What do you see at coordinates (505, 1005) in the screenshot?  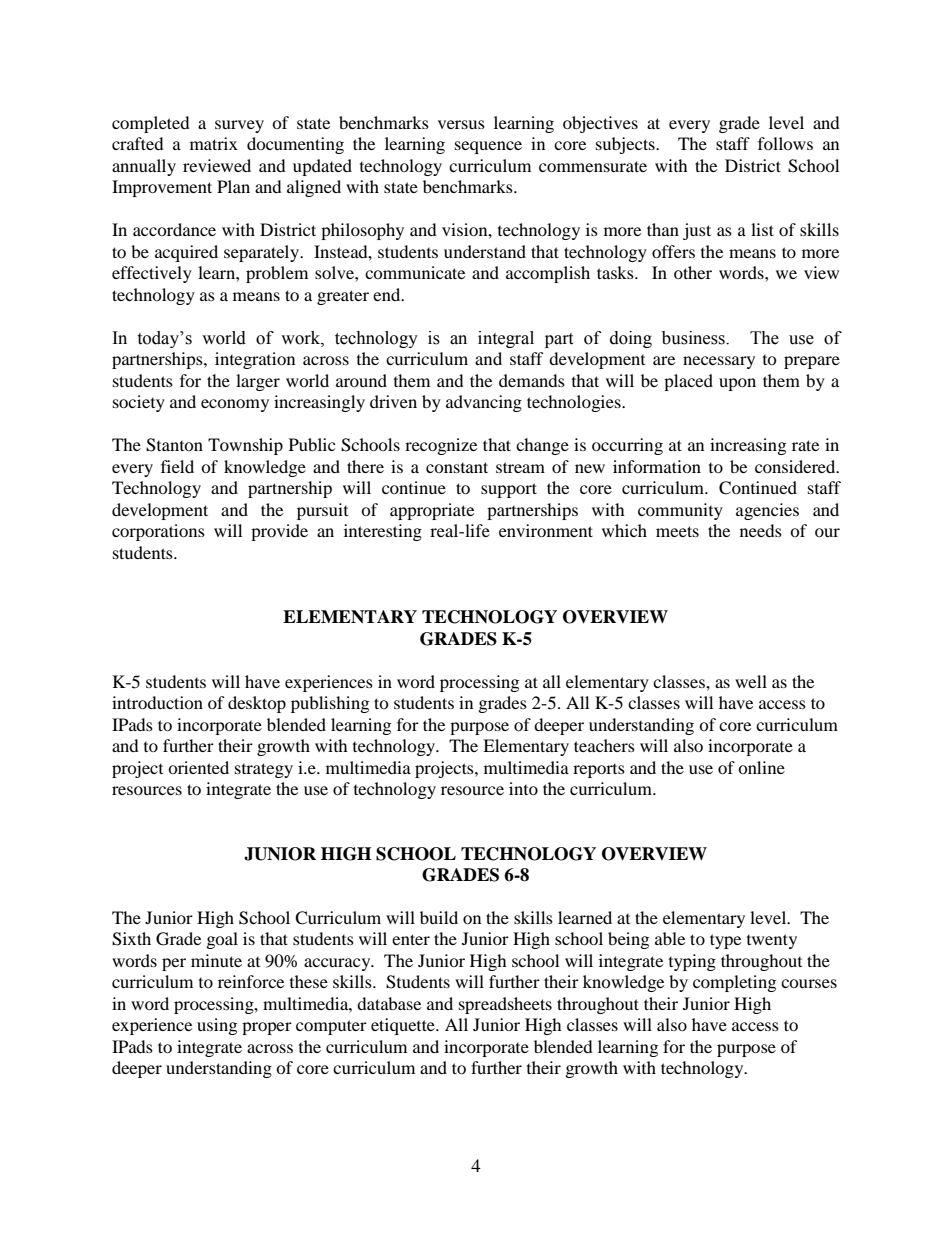 I see `spreadsheets` at bounding box center [505, 1005].
